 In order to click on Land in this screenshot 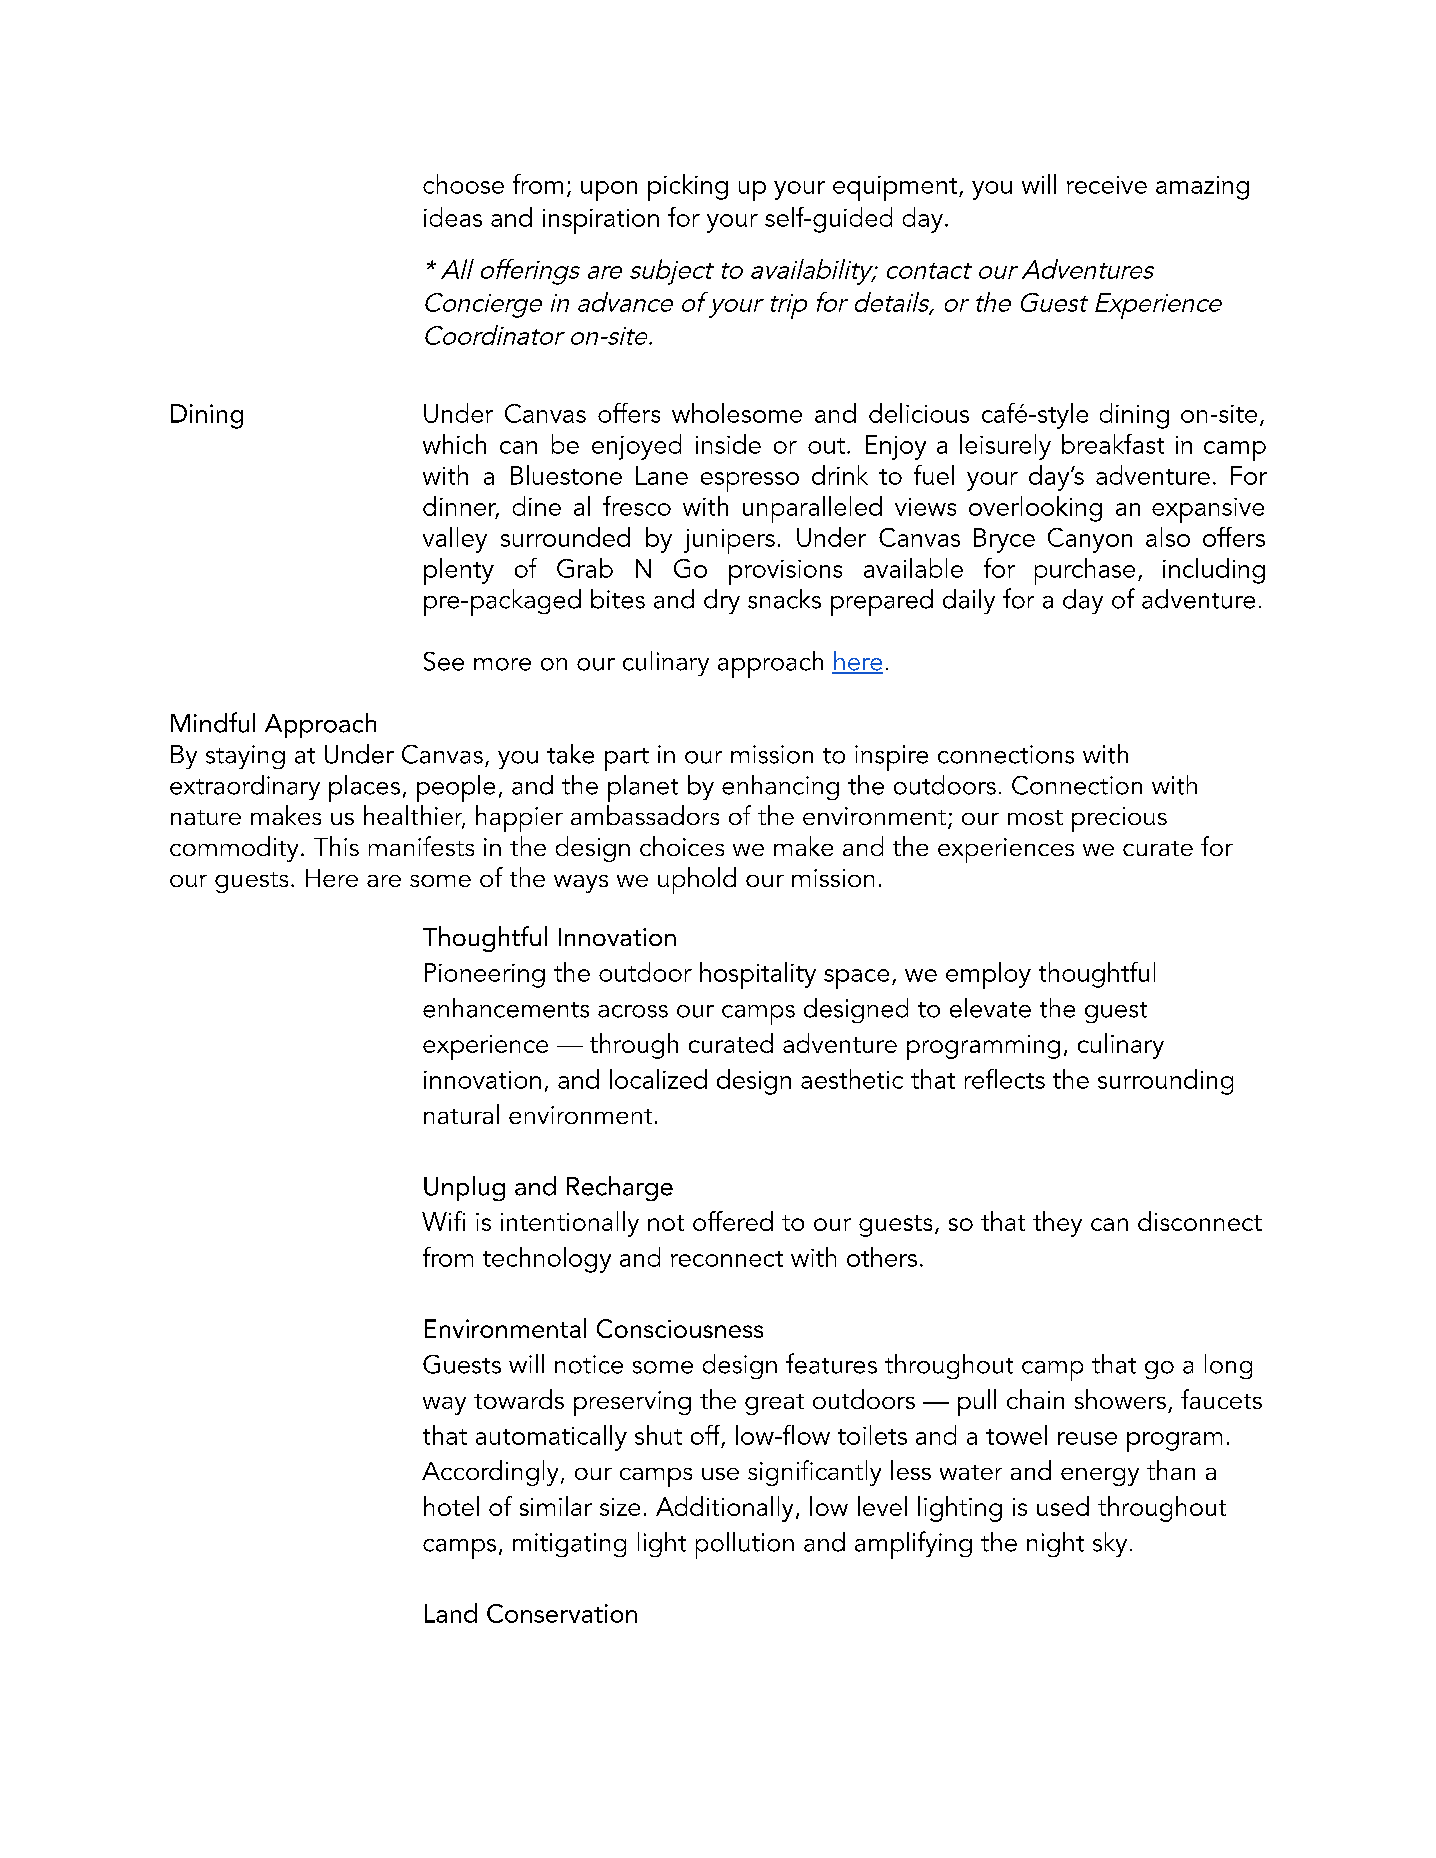, I will do `click(451, 1613)`.
